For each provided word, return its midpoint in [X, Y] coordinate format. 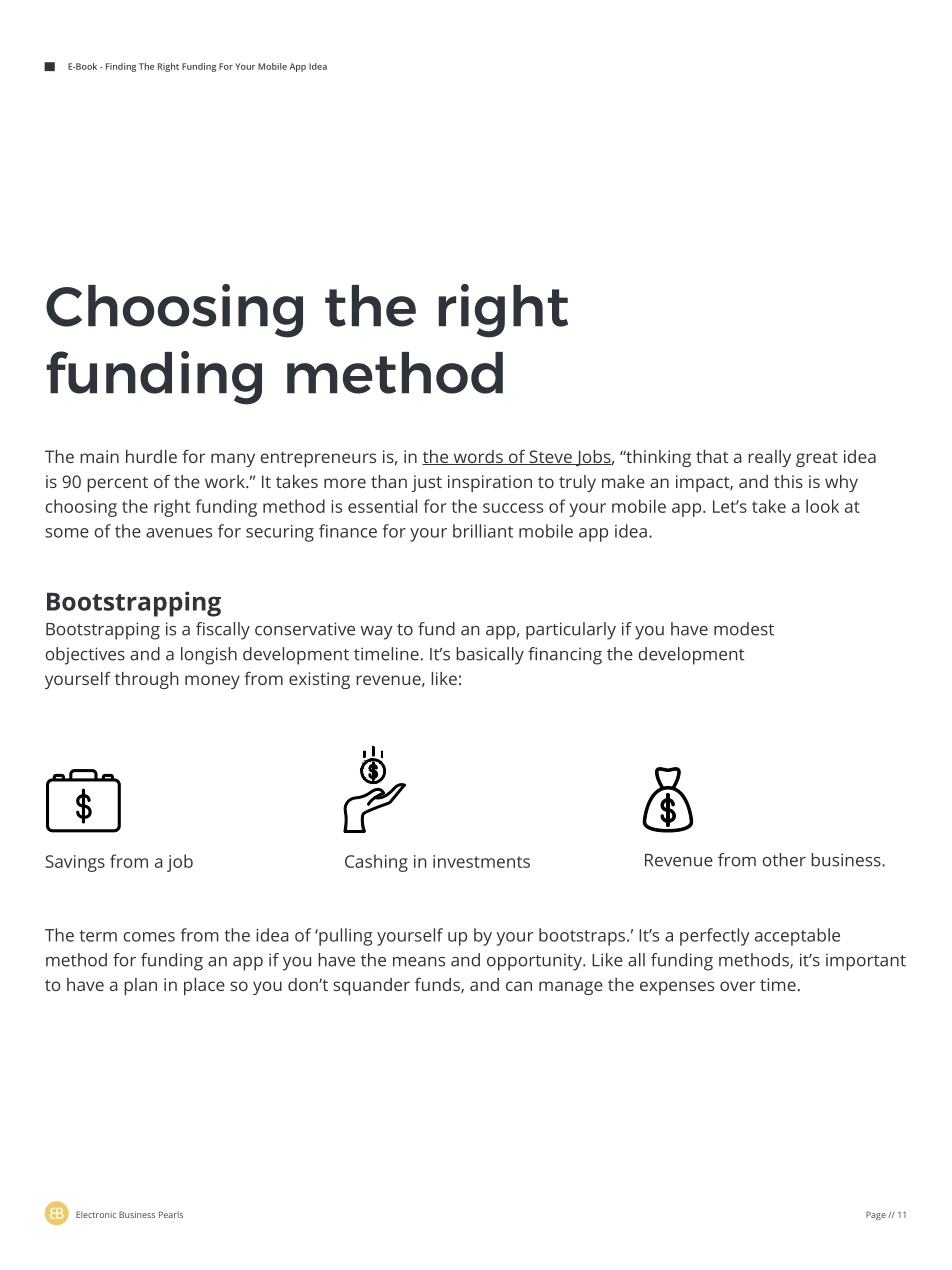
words [478, 457]
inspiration [490, 483]
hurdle [151, 456]
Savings [75, 863]
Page [876, 1215]
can [519, 986]
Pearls [171, 1214]
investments [481, 861]
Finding [121, 67]
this [788, 481]
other [784, 860]
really [769, 458]
